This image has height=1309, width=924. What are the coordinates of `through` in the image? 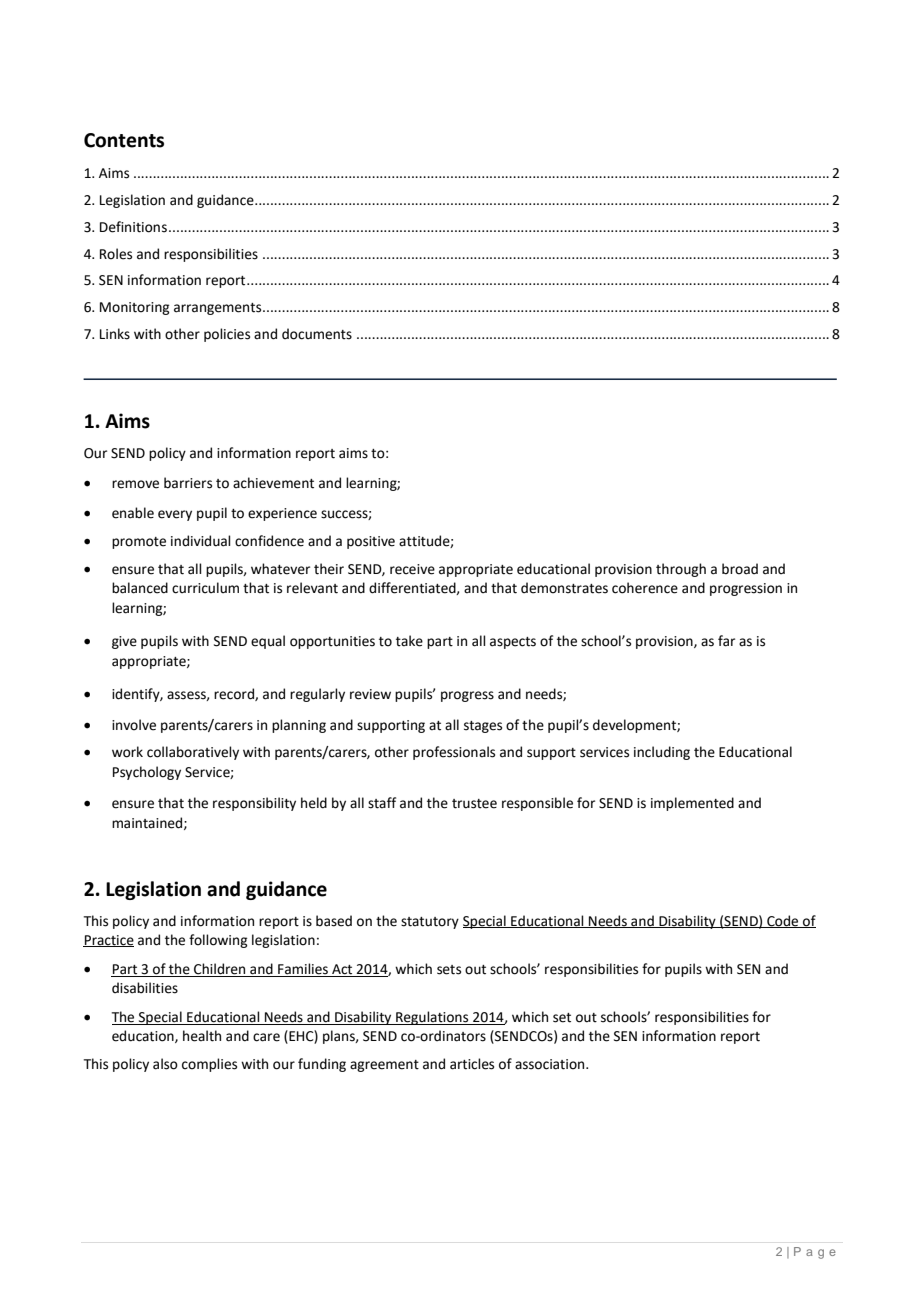 It's located at (681, 570).
